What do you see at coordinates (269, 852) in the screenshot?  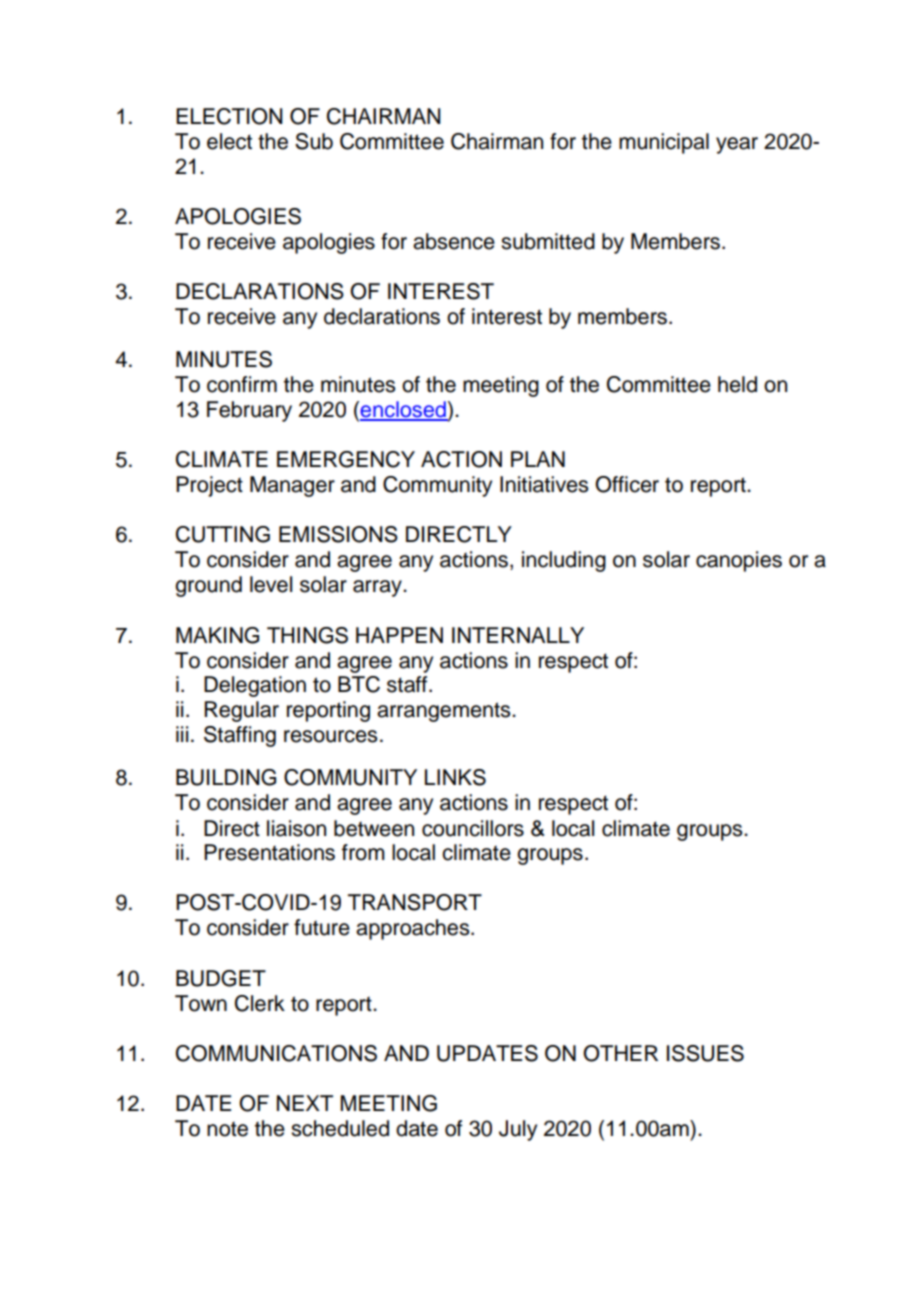 I see `Presentations` at bounding box center [269, 852].
